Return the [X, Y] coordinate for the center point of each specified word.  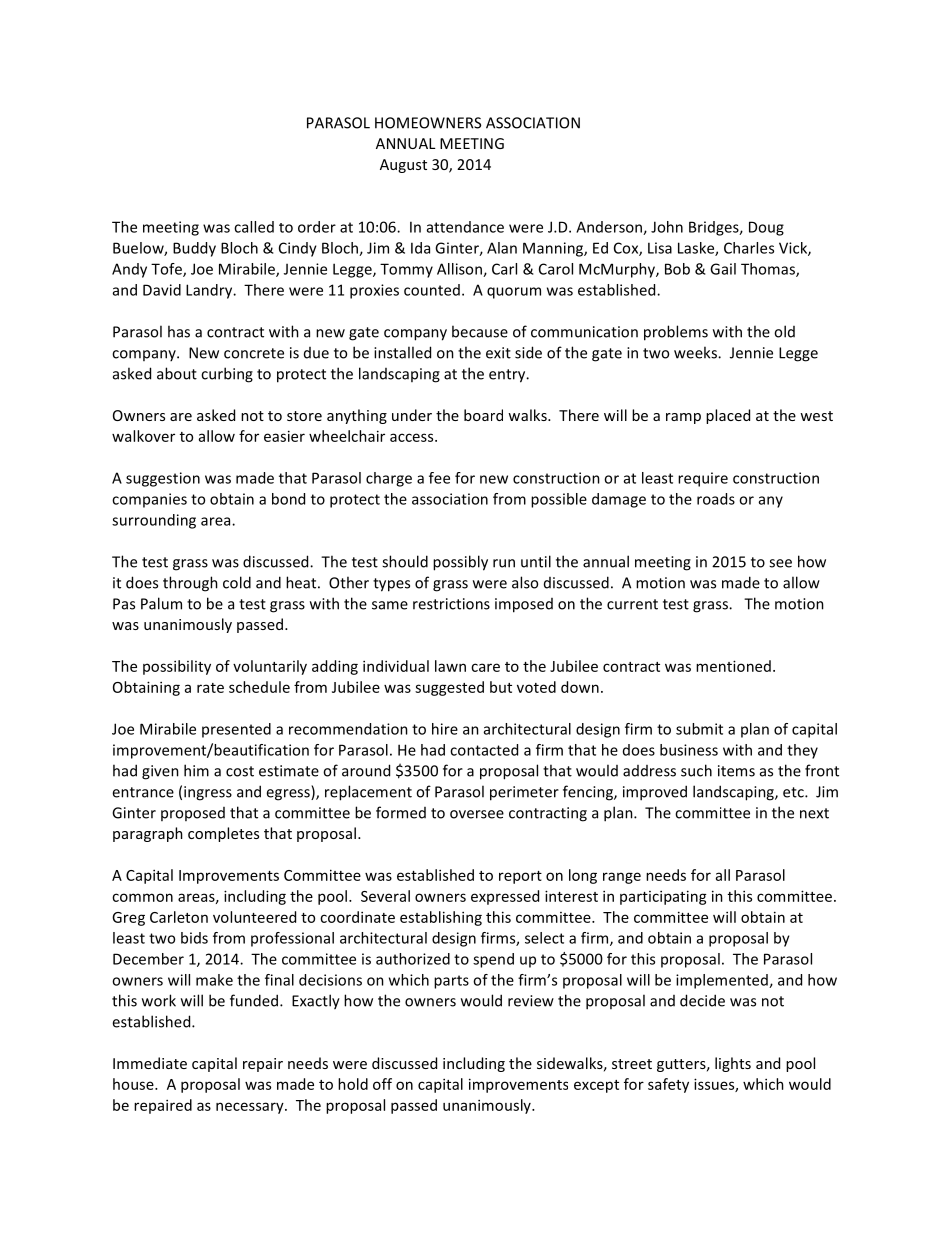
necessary [251, 1108]
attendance [465, 227]
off [382, 1084]
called [254, 227]
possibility [177, 667]
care [485, 667]
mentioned [733, 666]
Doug [766, 228]
